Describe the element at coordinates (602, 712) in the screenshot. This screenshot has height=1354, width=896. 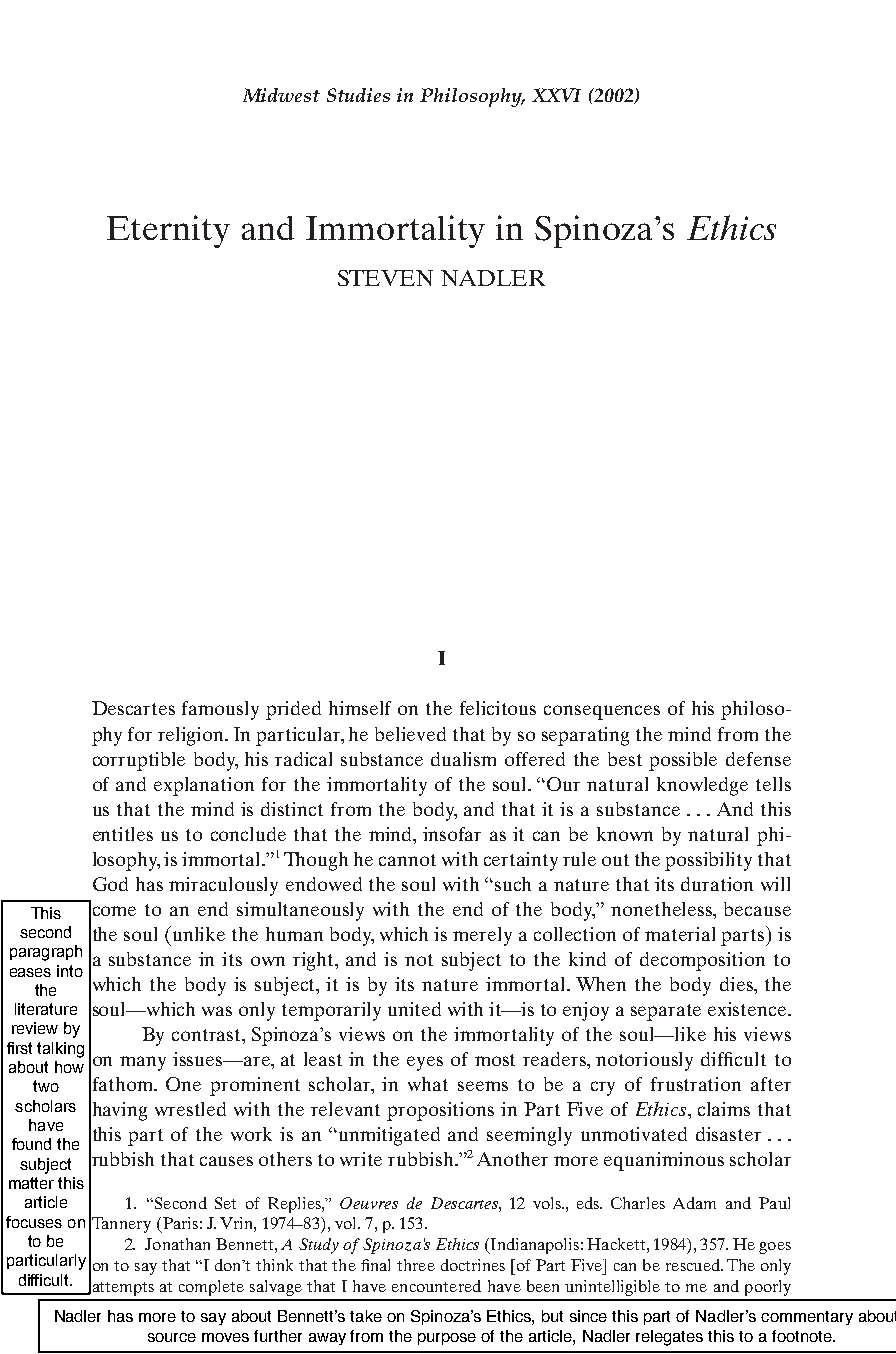
I see `consequences` at that location.
